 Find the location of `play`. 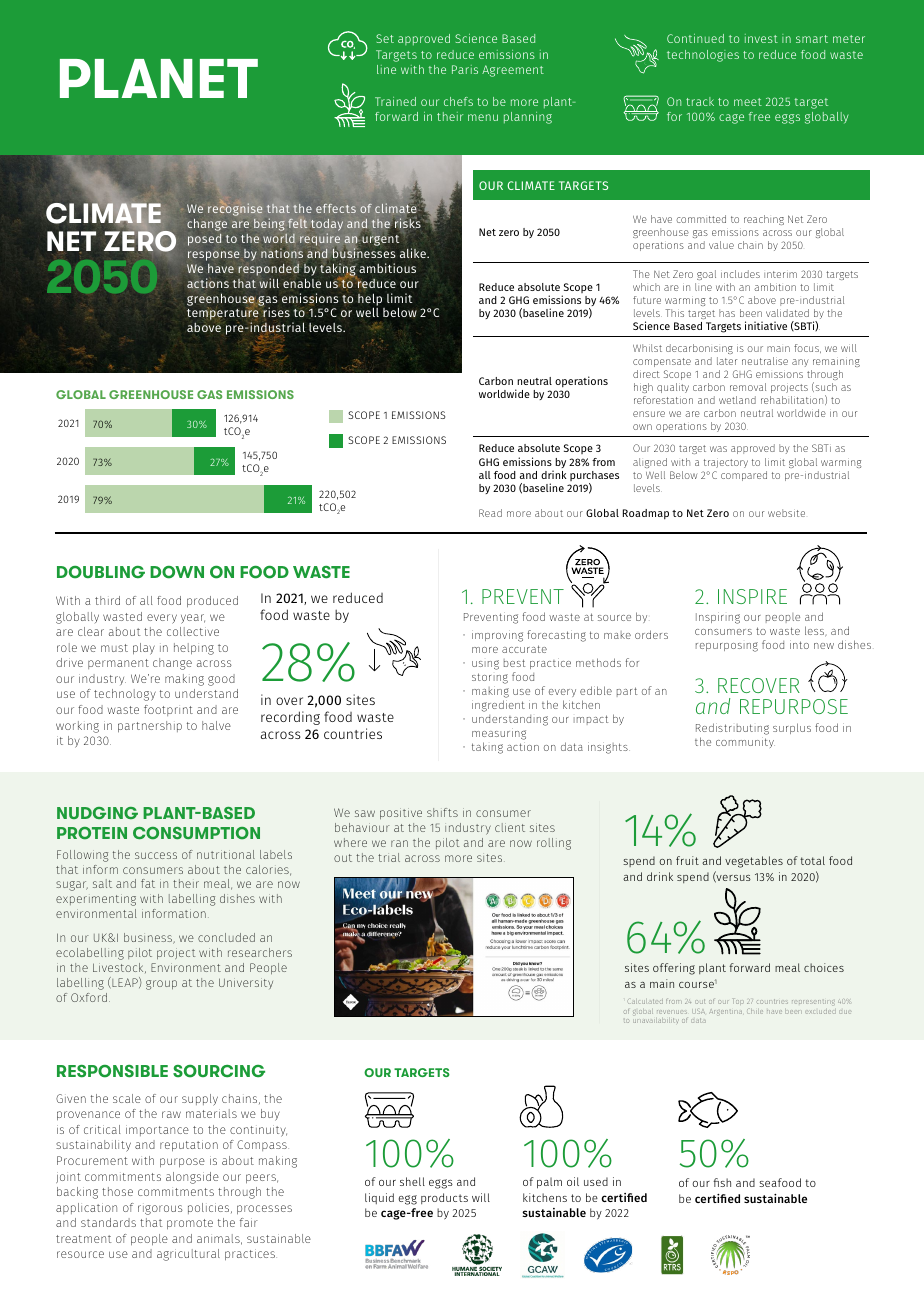

play is located at coordinates (144, 649).
